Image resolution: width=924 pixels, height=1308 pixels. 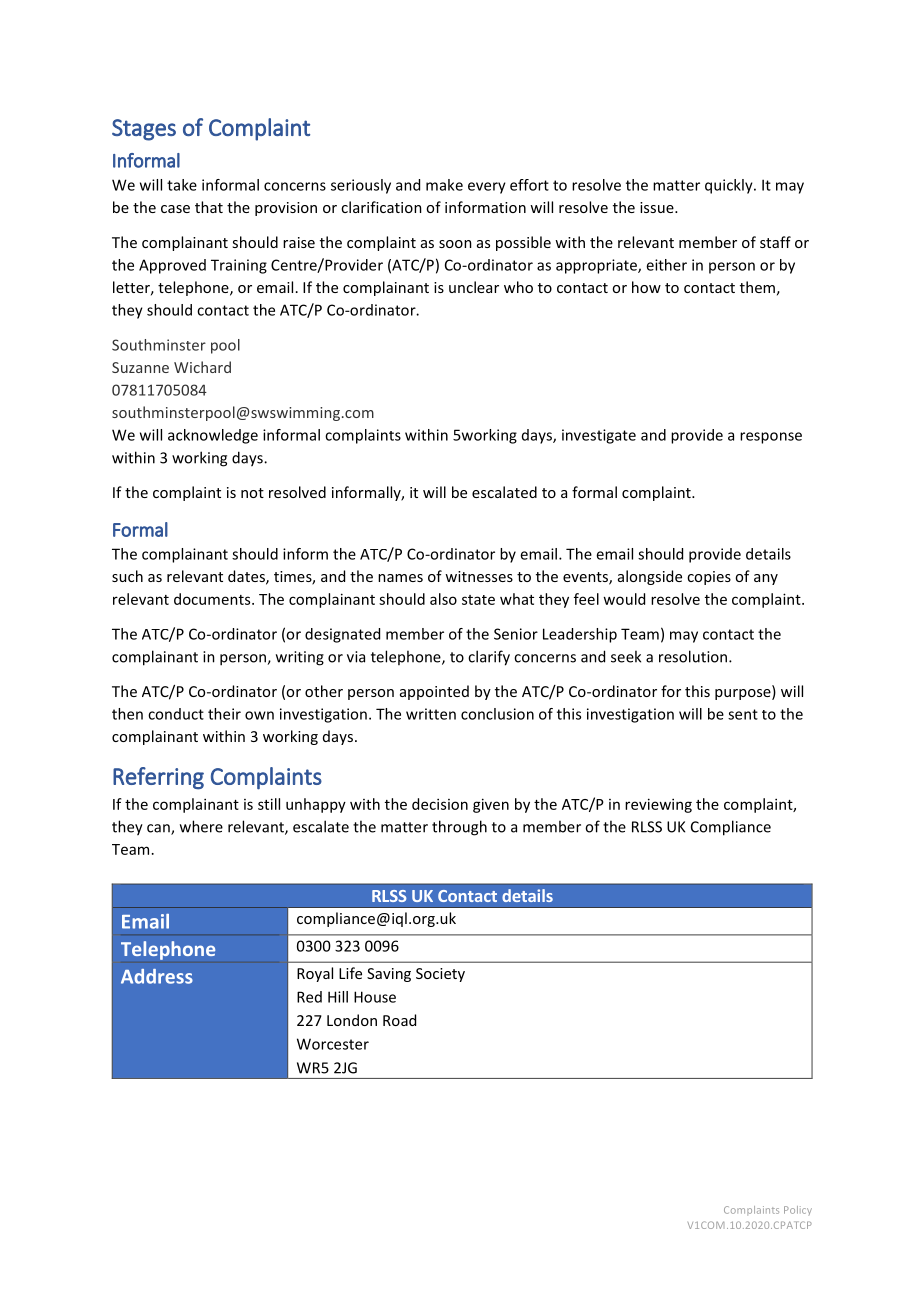 I want to click on Worcester, so click(x=333, y=1044).
